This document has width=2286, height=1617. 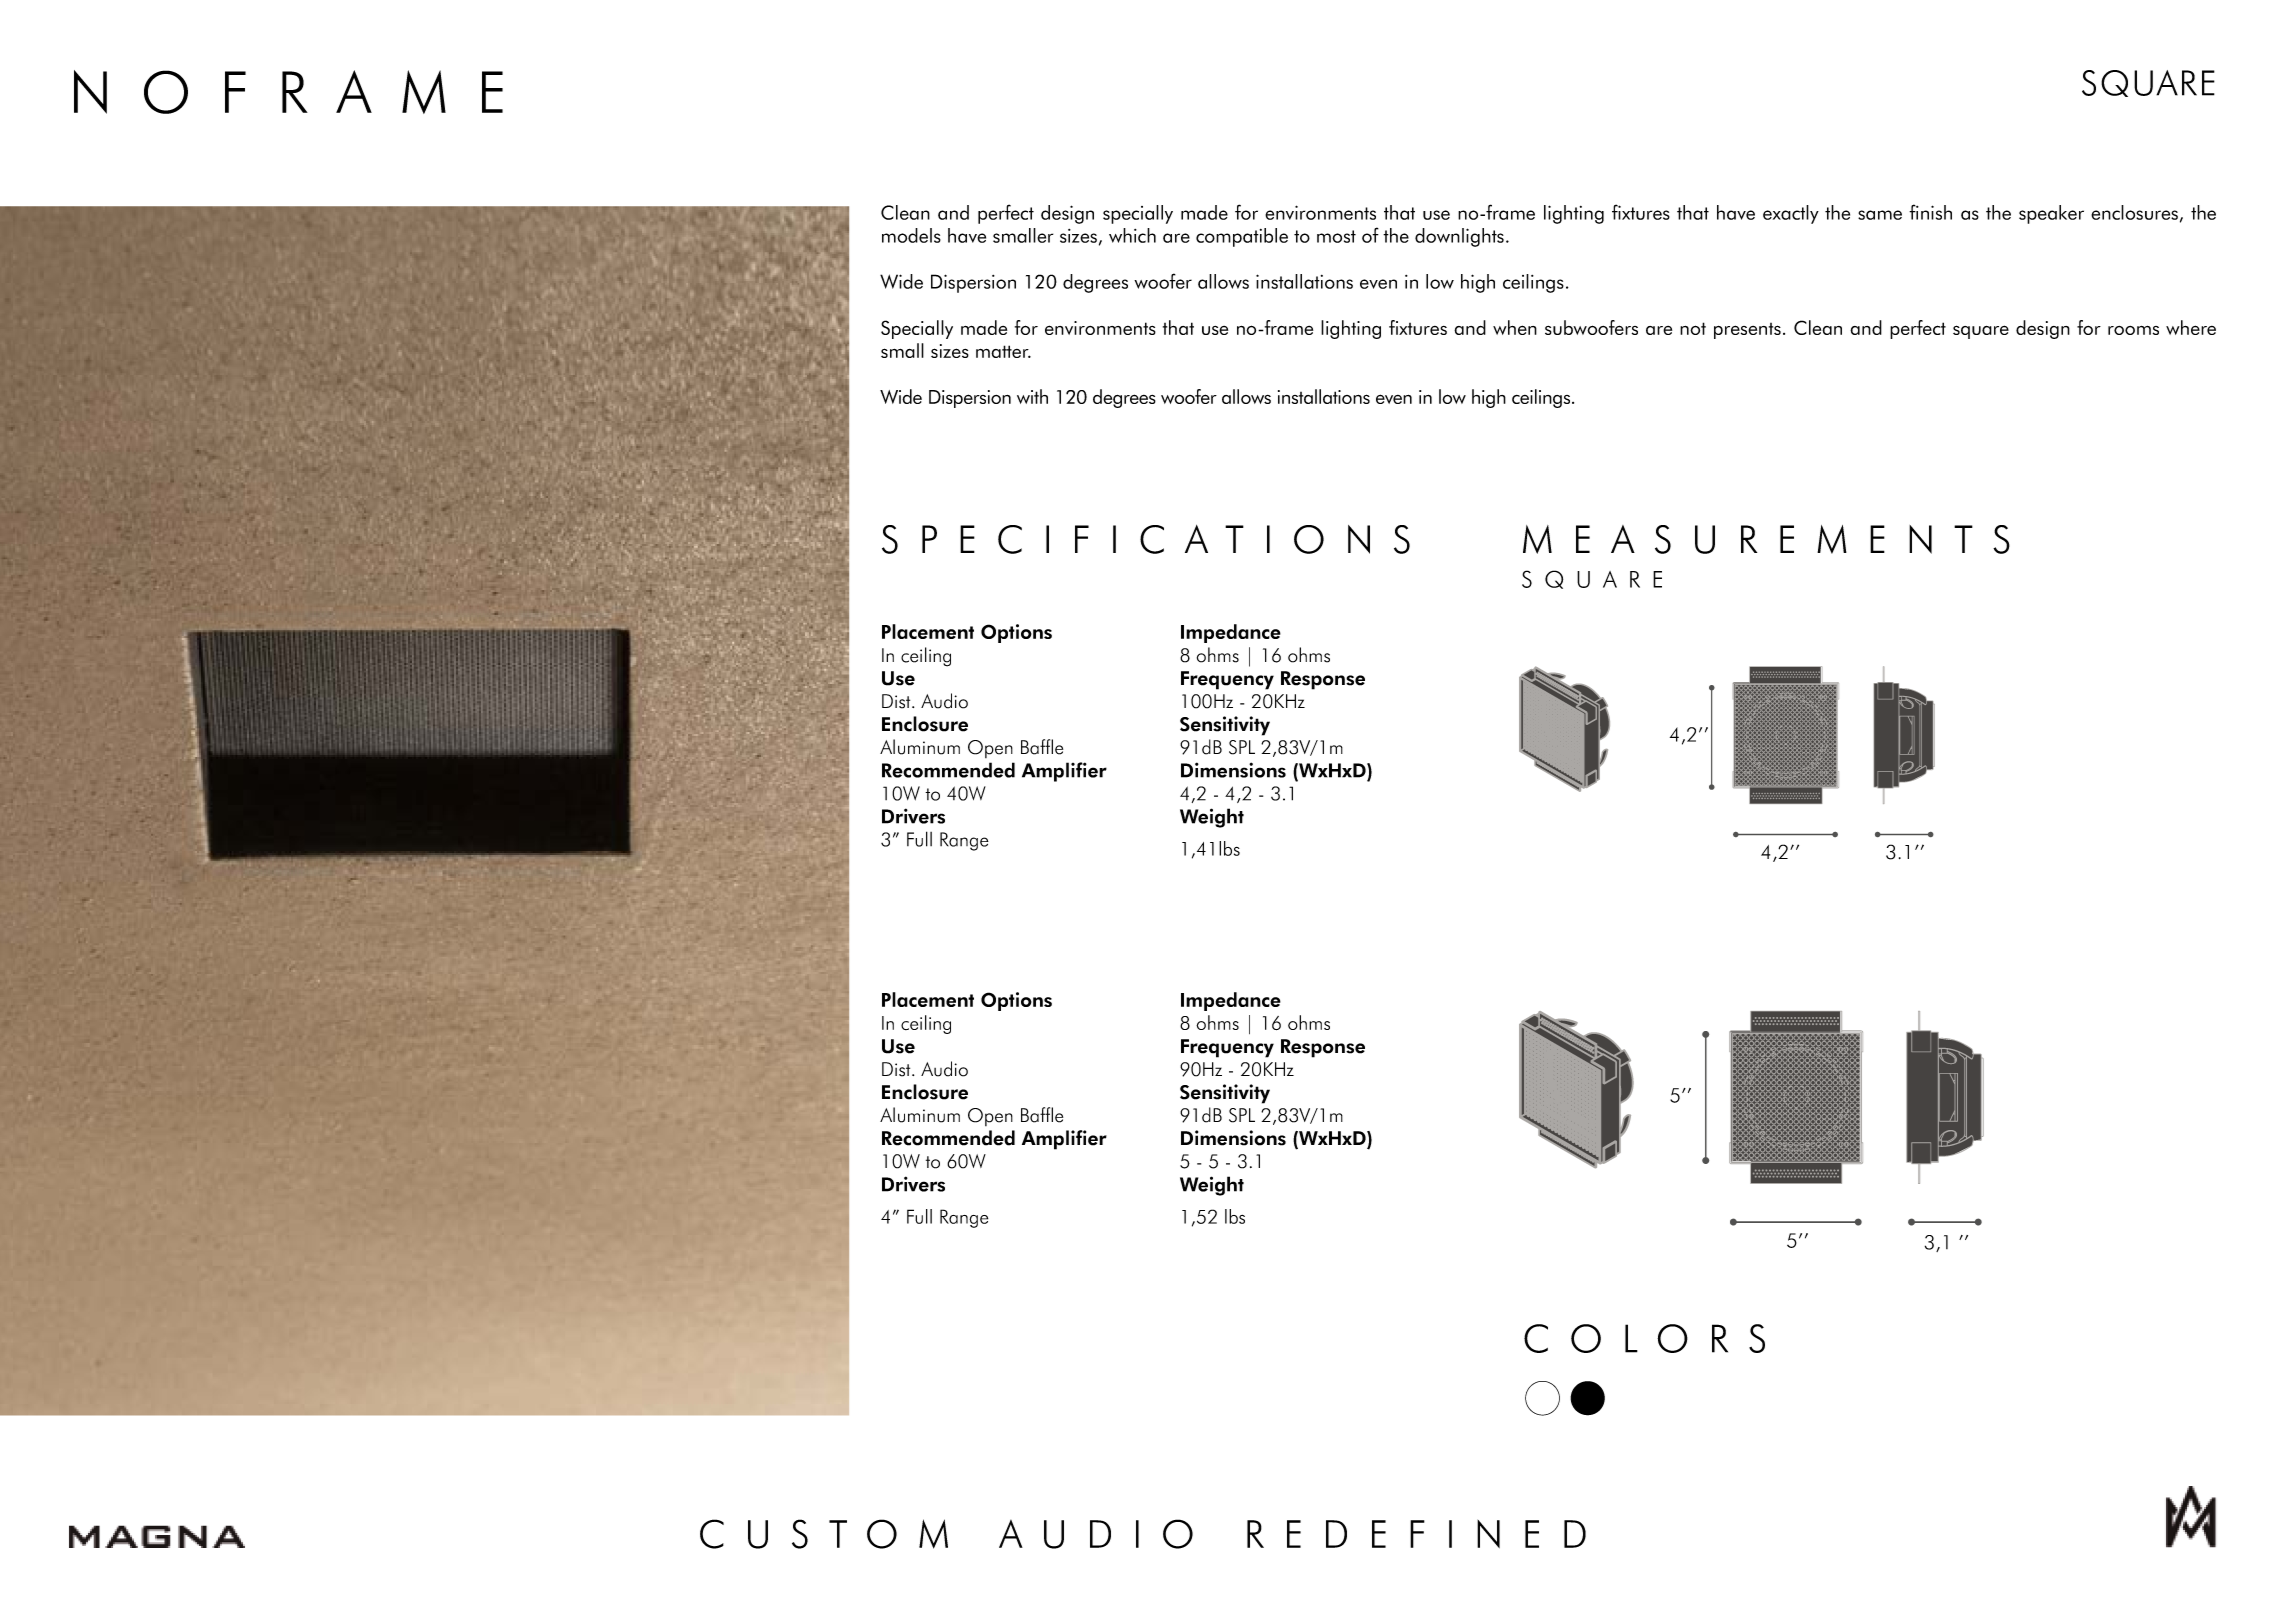 What do you see at coordinates (1747, 331) in the document?
I see `presents` at bounding box center [1747, 331].
